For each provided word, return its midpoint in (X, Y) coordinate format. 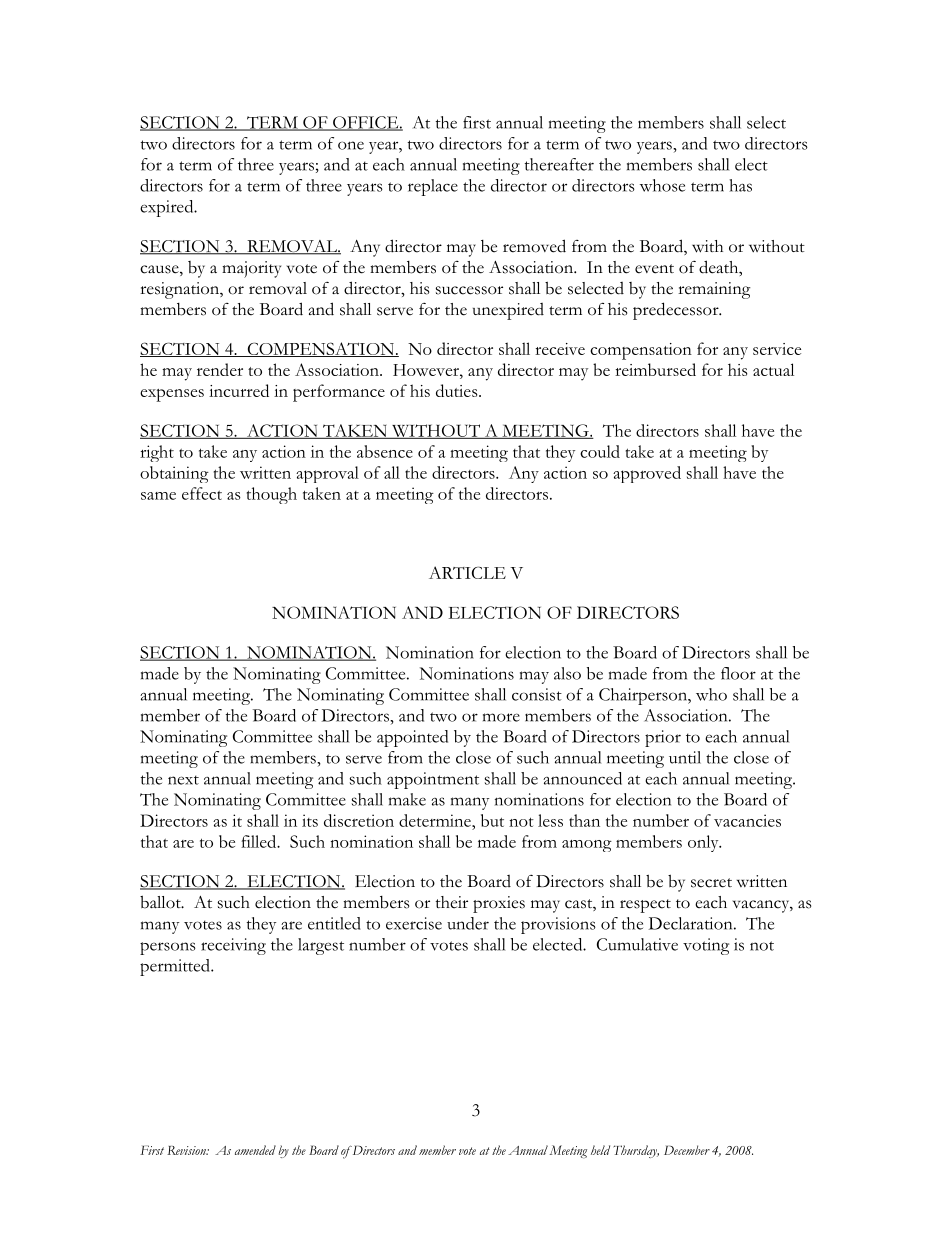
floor (738, 673)
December (687, 1150)
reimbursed (655, 369)
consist (537, 694)
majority (251, 269)
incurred (239, 390)
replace (433, 187)
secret (711, 883)
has (740, 185)
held (600, 1150)
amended (255, 1150)
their (452, 902)
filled (260, 841)
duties (458, 390)
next (183, 780)
